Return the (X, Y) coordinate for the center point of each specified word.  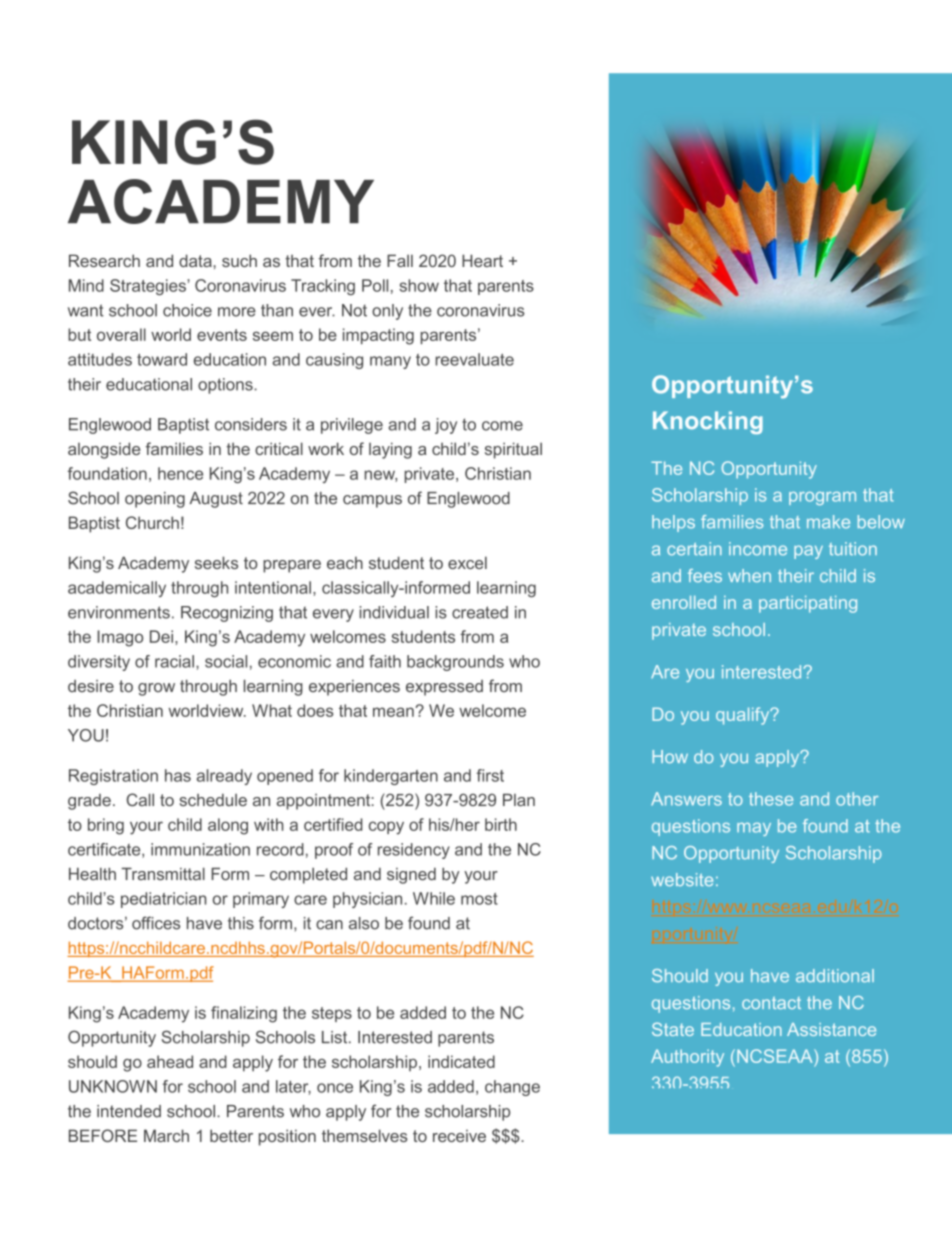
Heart (482, 260)
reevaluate (474, 359)
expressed (444, 688)
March (166, 1135)
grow (156, 689)
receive (459, 1136)
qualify (744, 716)
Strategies (149, 287)
